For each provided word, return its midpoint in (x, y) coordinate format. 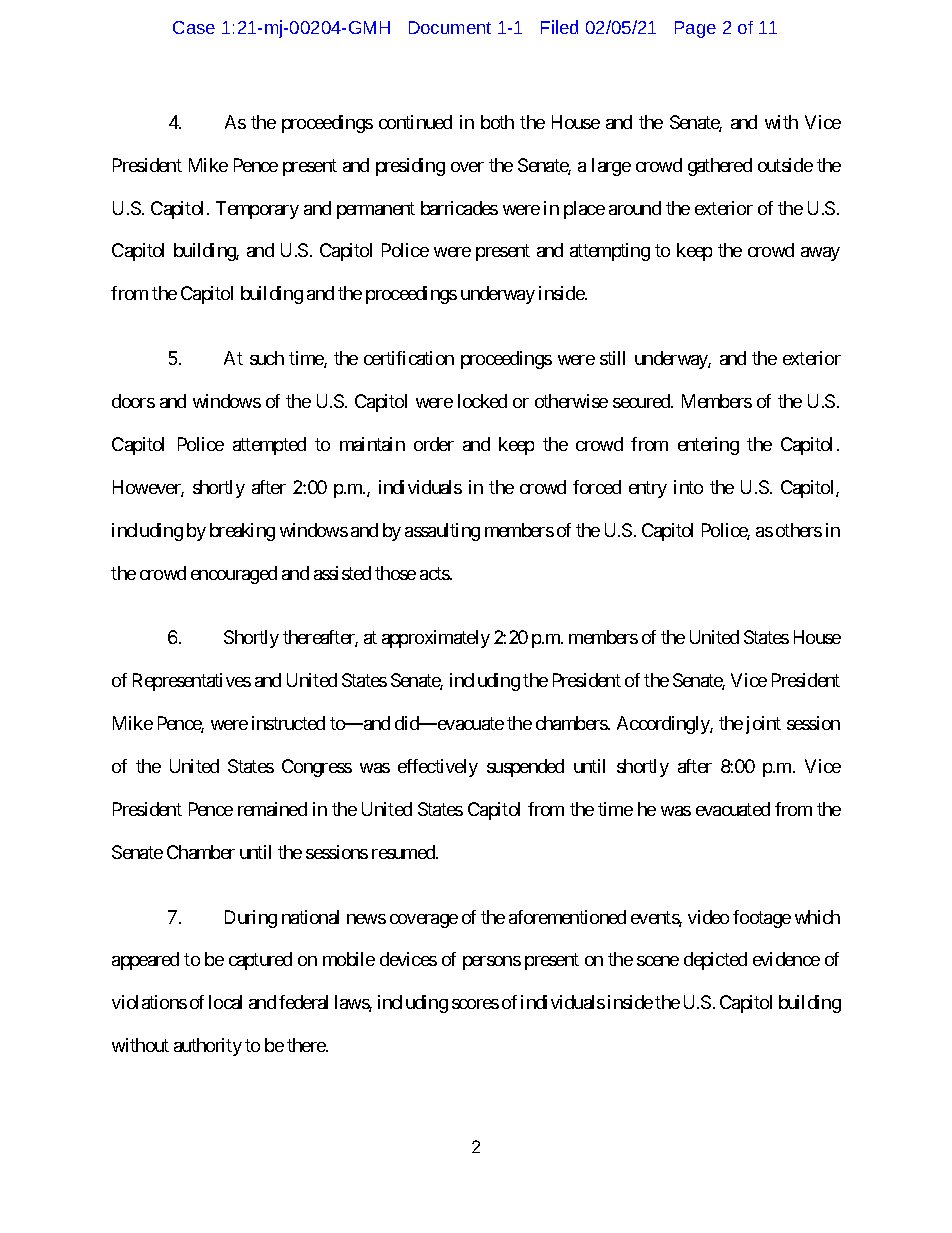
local (225, 1002)
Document (450, 27)
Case (194, 27)
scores (475, 1004)
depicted (715, 961)
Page (695, 29)
